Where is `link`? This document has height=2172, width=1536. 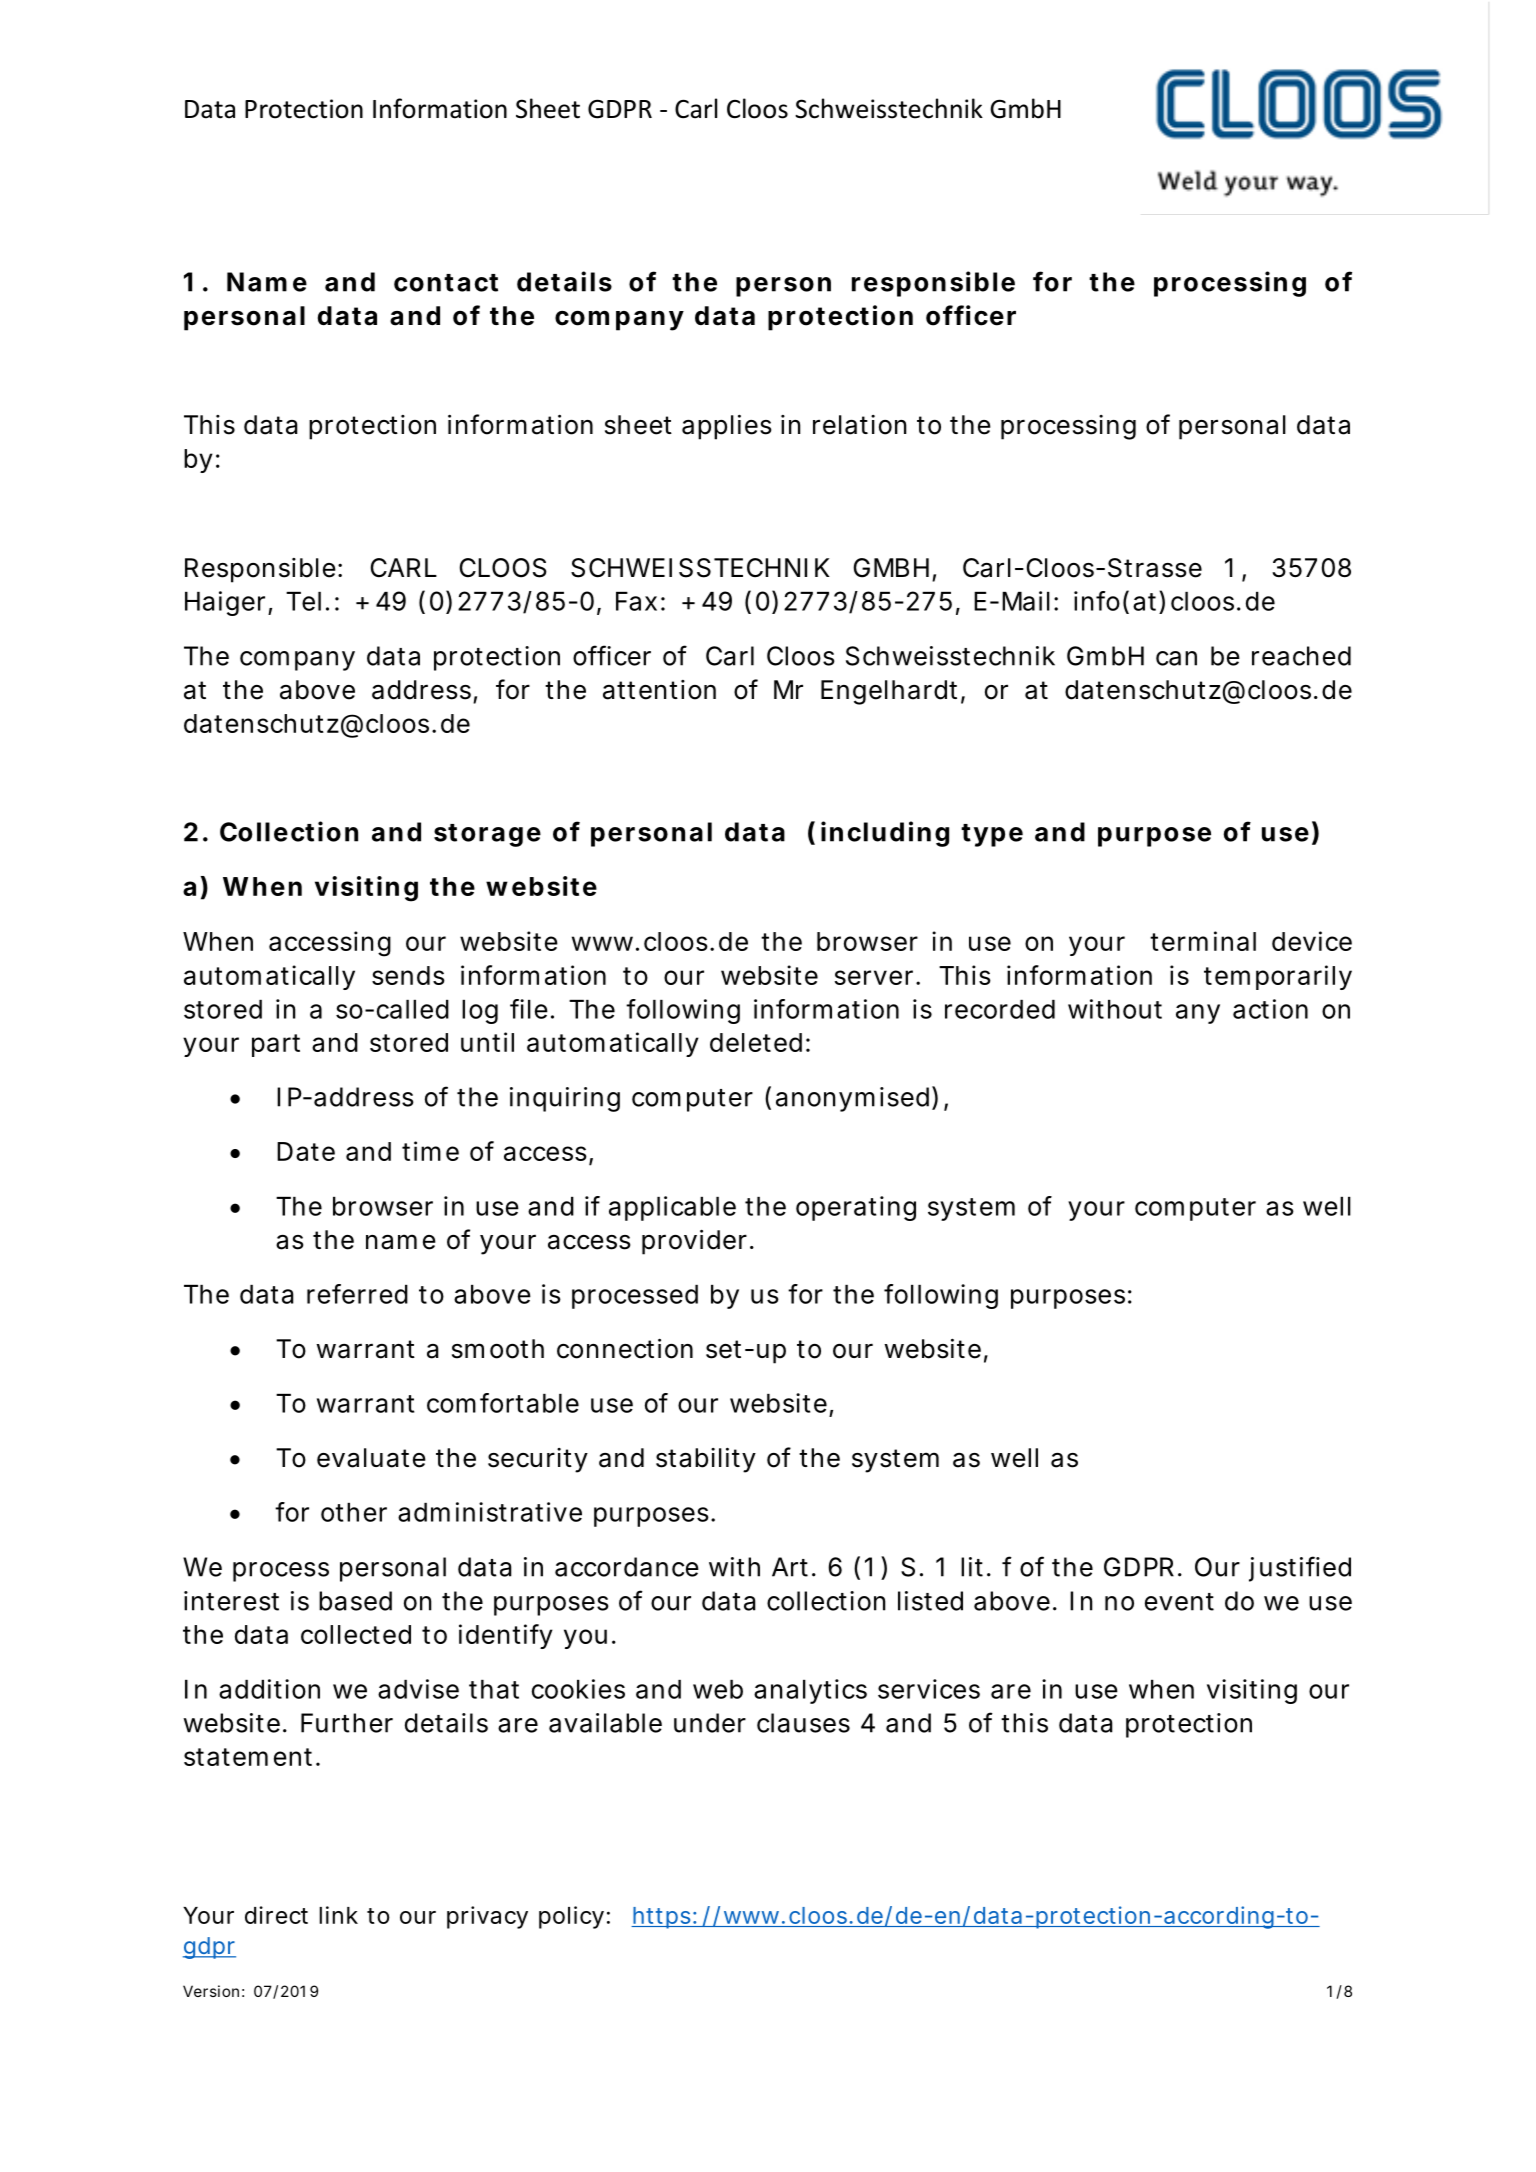 link is located at coordinates (338, 1915).
